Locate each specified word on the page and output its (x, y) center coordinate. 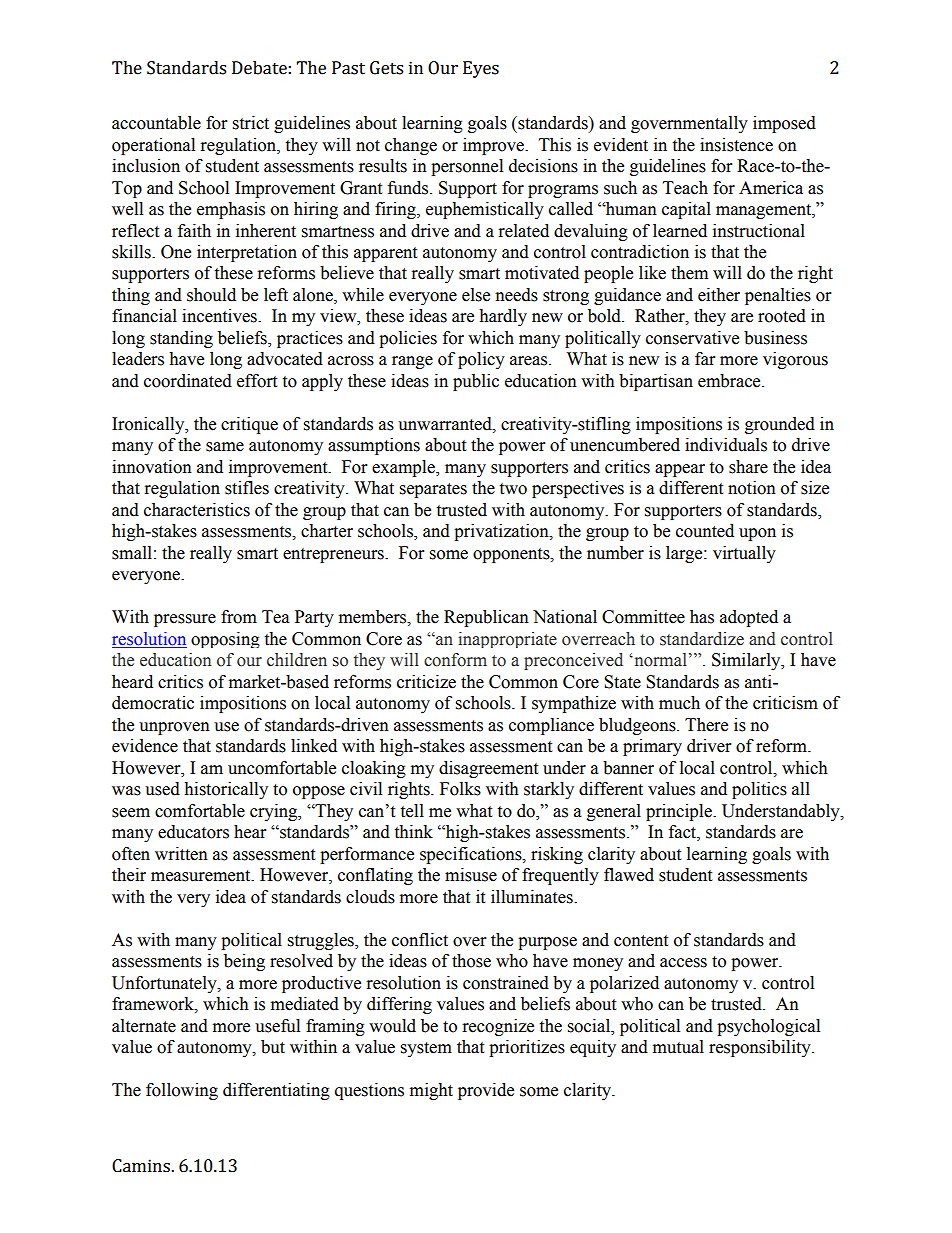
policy (481, 360)
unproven (174, 728)
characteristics (197, 510)
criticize (426, 682)
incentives (220, 316)
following (182, 1091)
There (706, 725)
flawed (629, 875)
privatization (502, 532)
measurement (202, 876)
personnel (467, 167)
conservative (692, 338)
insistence (736, 145)
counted (705, 531)
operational (153, 146)
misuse (471, 875)
